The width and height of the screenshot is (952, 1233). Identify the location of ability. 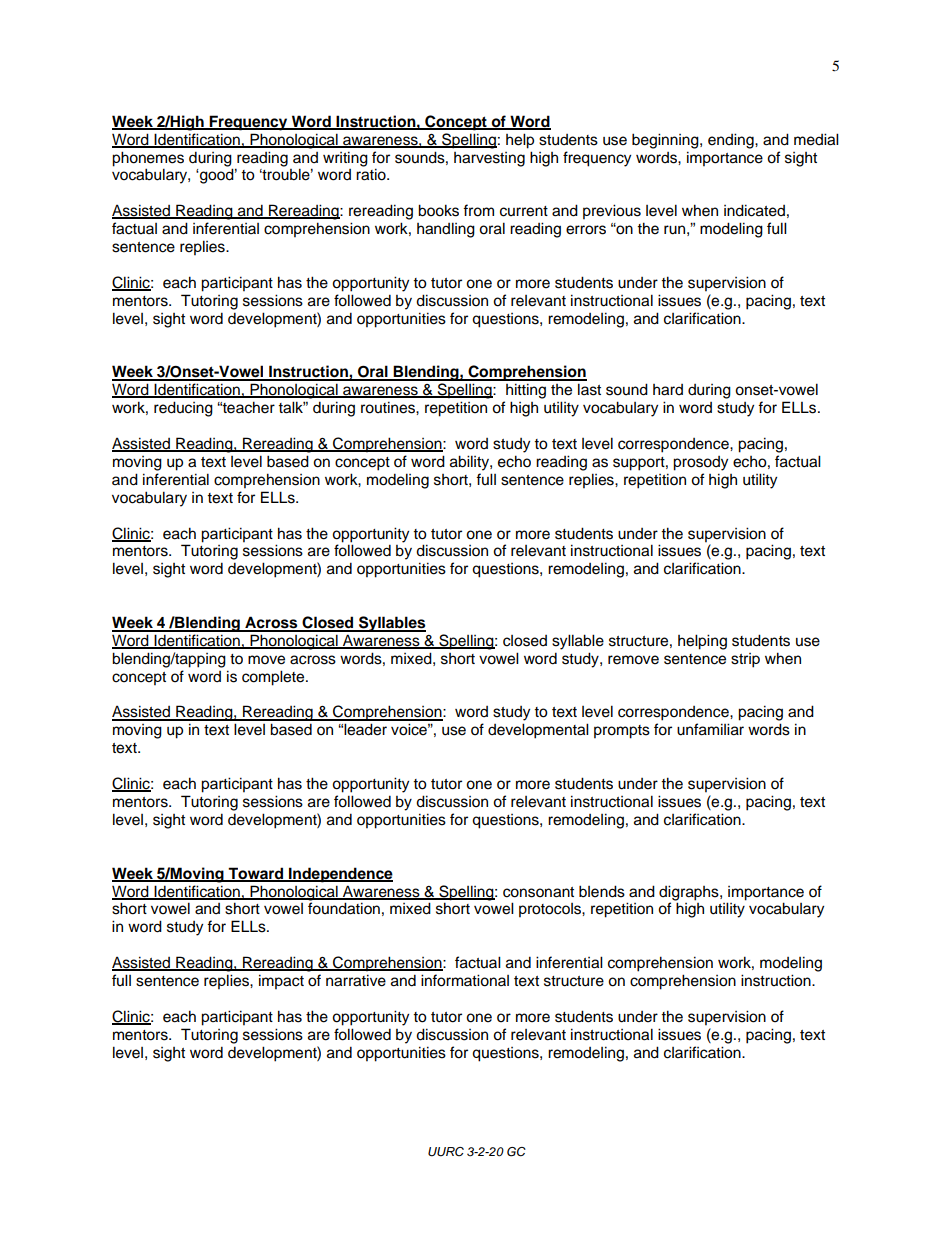
(470, 463).
